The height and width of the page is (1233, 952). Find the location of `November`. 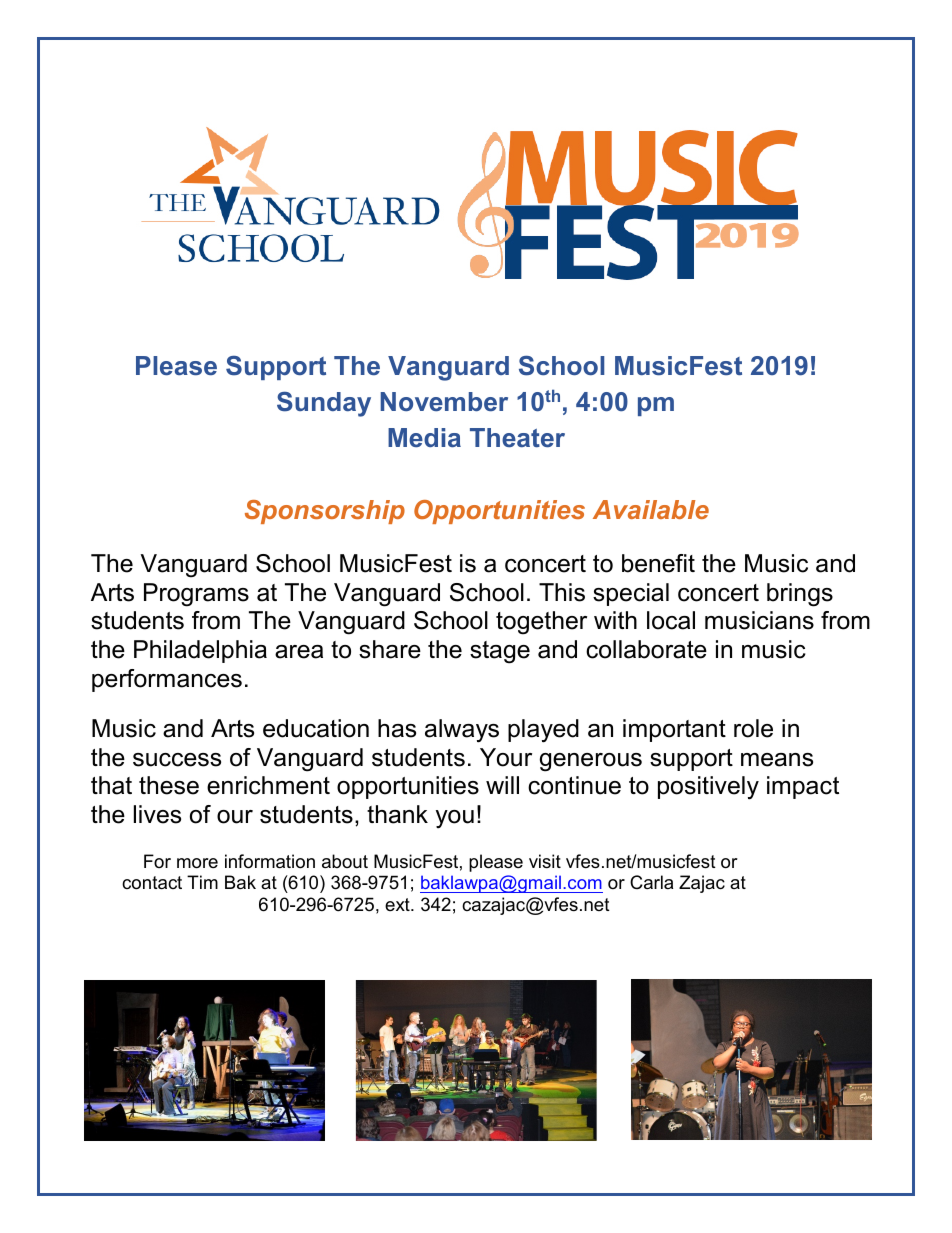

November is located at coordinates (444, 401).
